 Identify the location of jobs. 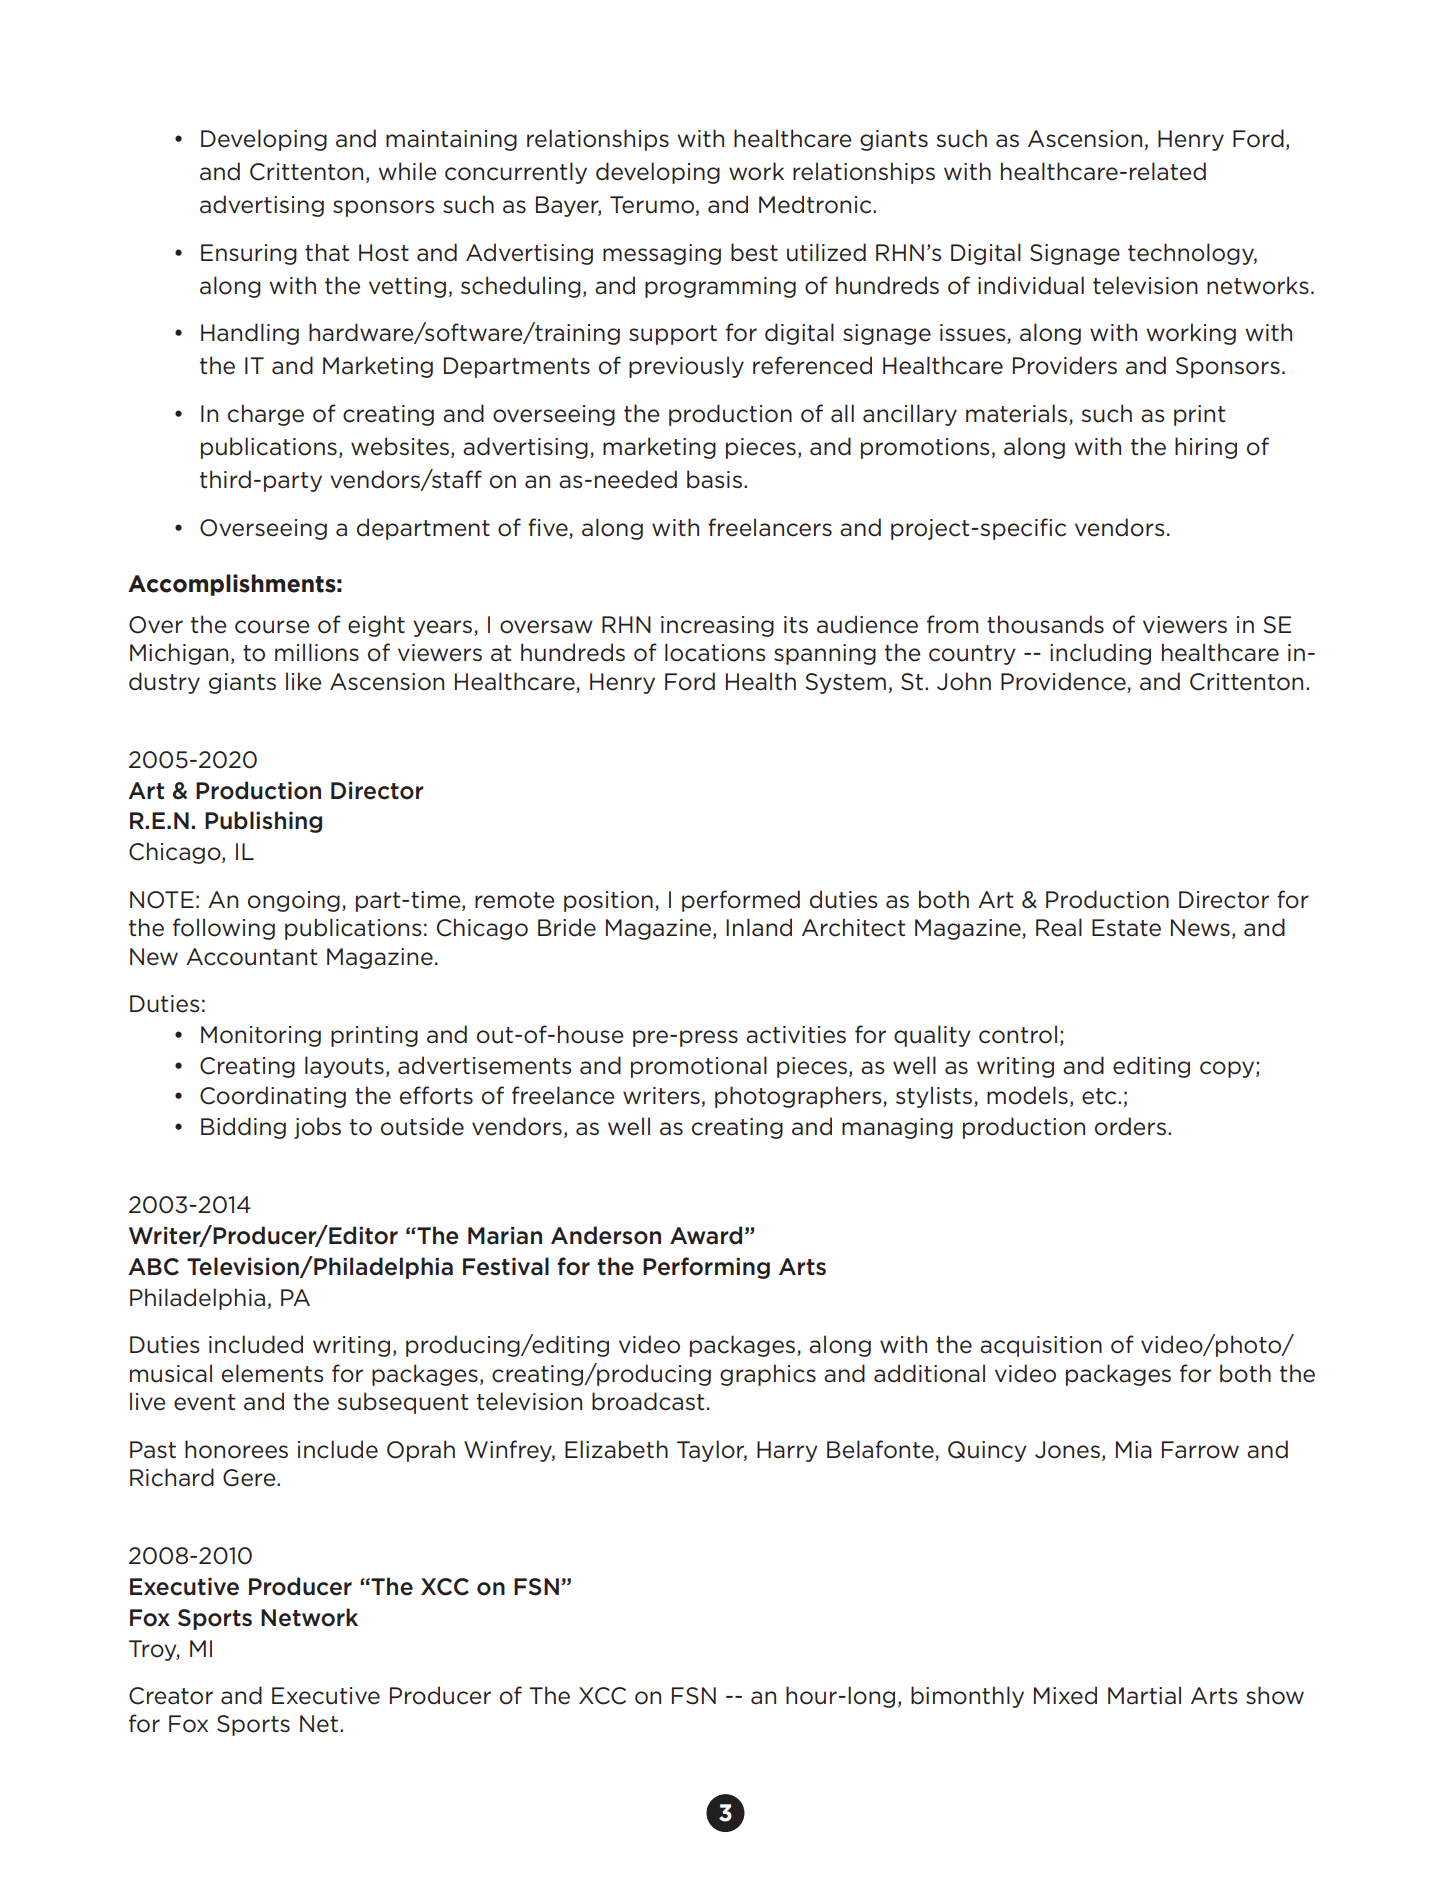
(317, 1128).
